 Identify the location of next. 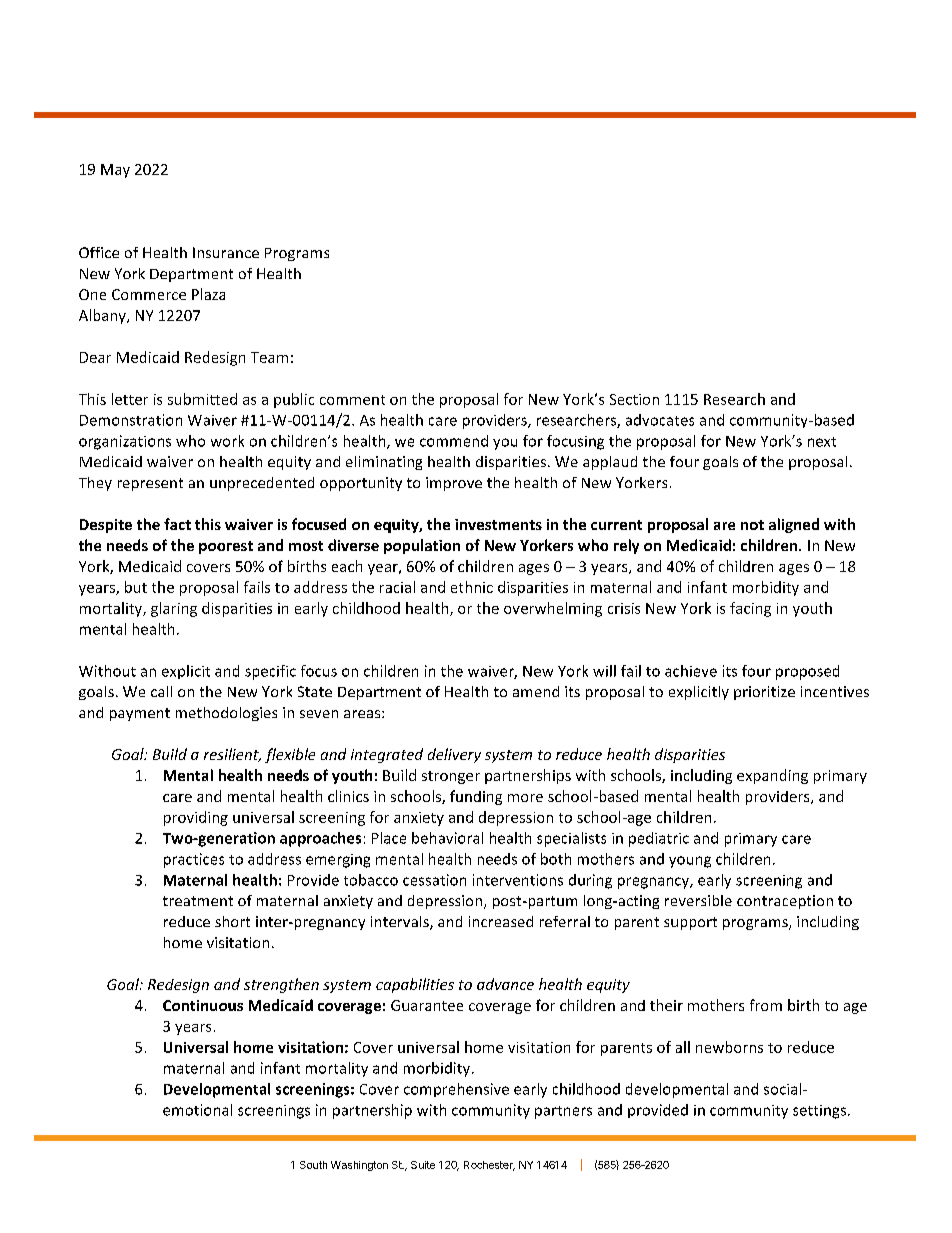
(822, 442).
